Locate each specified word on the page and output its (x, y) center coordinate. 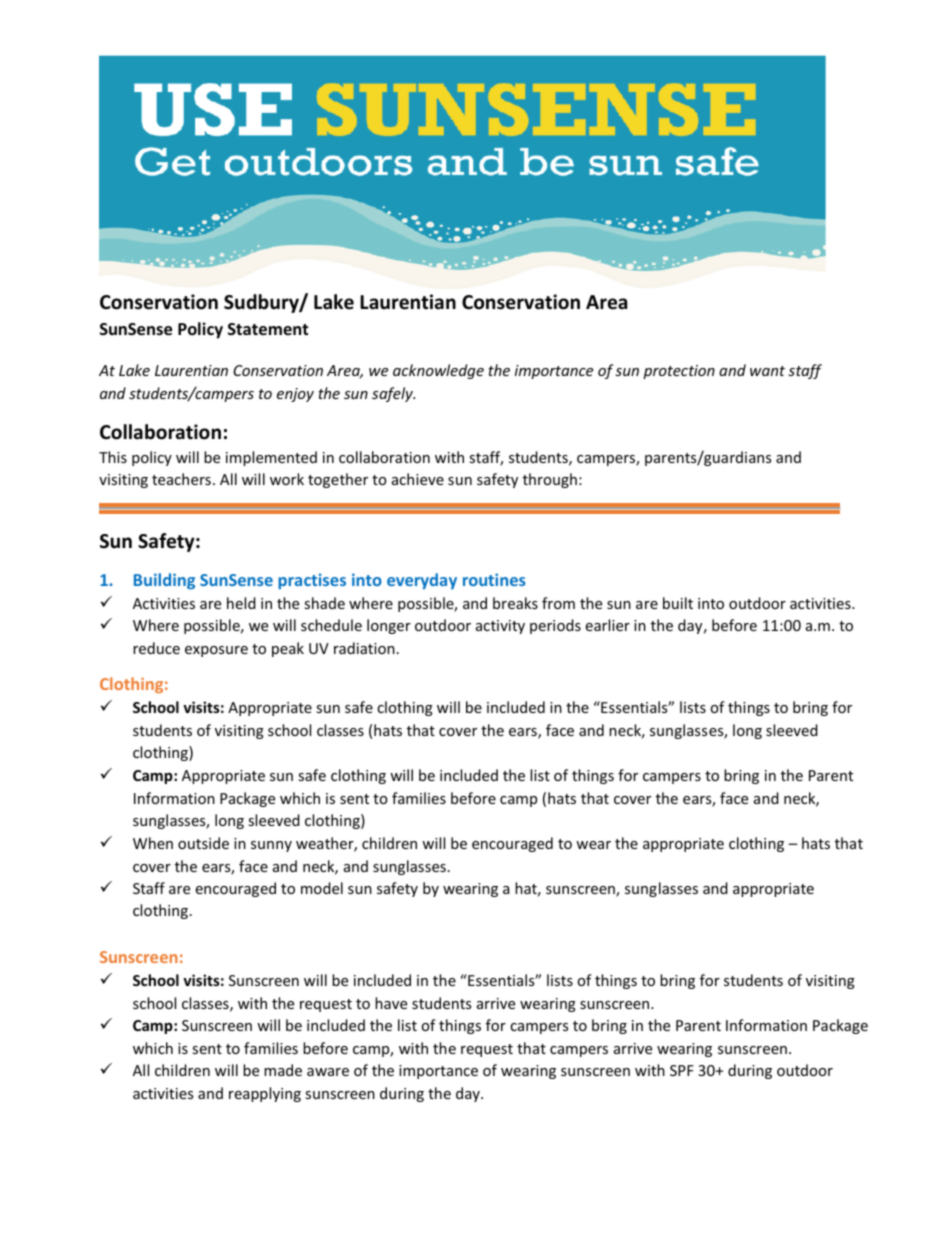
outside (203, 843)
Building (164, 581)
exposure (216, 651)
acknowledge (438, 371)
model (322, 888)
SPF (682, 1070)
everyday (422, 581)
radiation (364, 648)
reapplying (265, 1094)
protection (679, 372)
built (678, 603)
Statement (268, 329)
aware (328, 1072)
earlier (607, 625)
